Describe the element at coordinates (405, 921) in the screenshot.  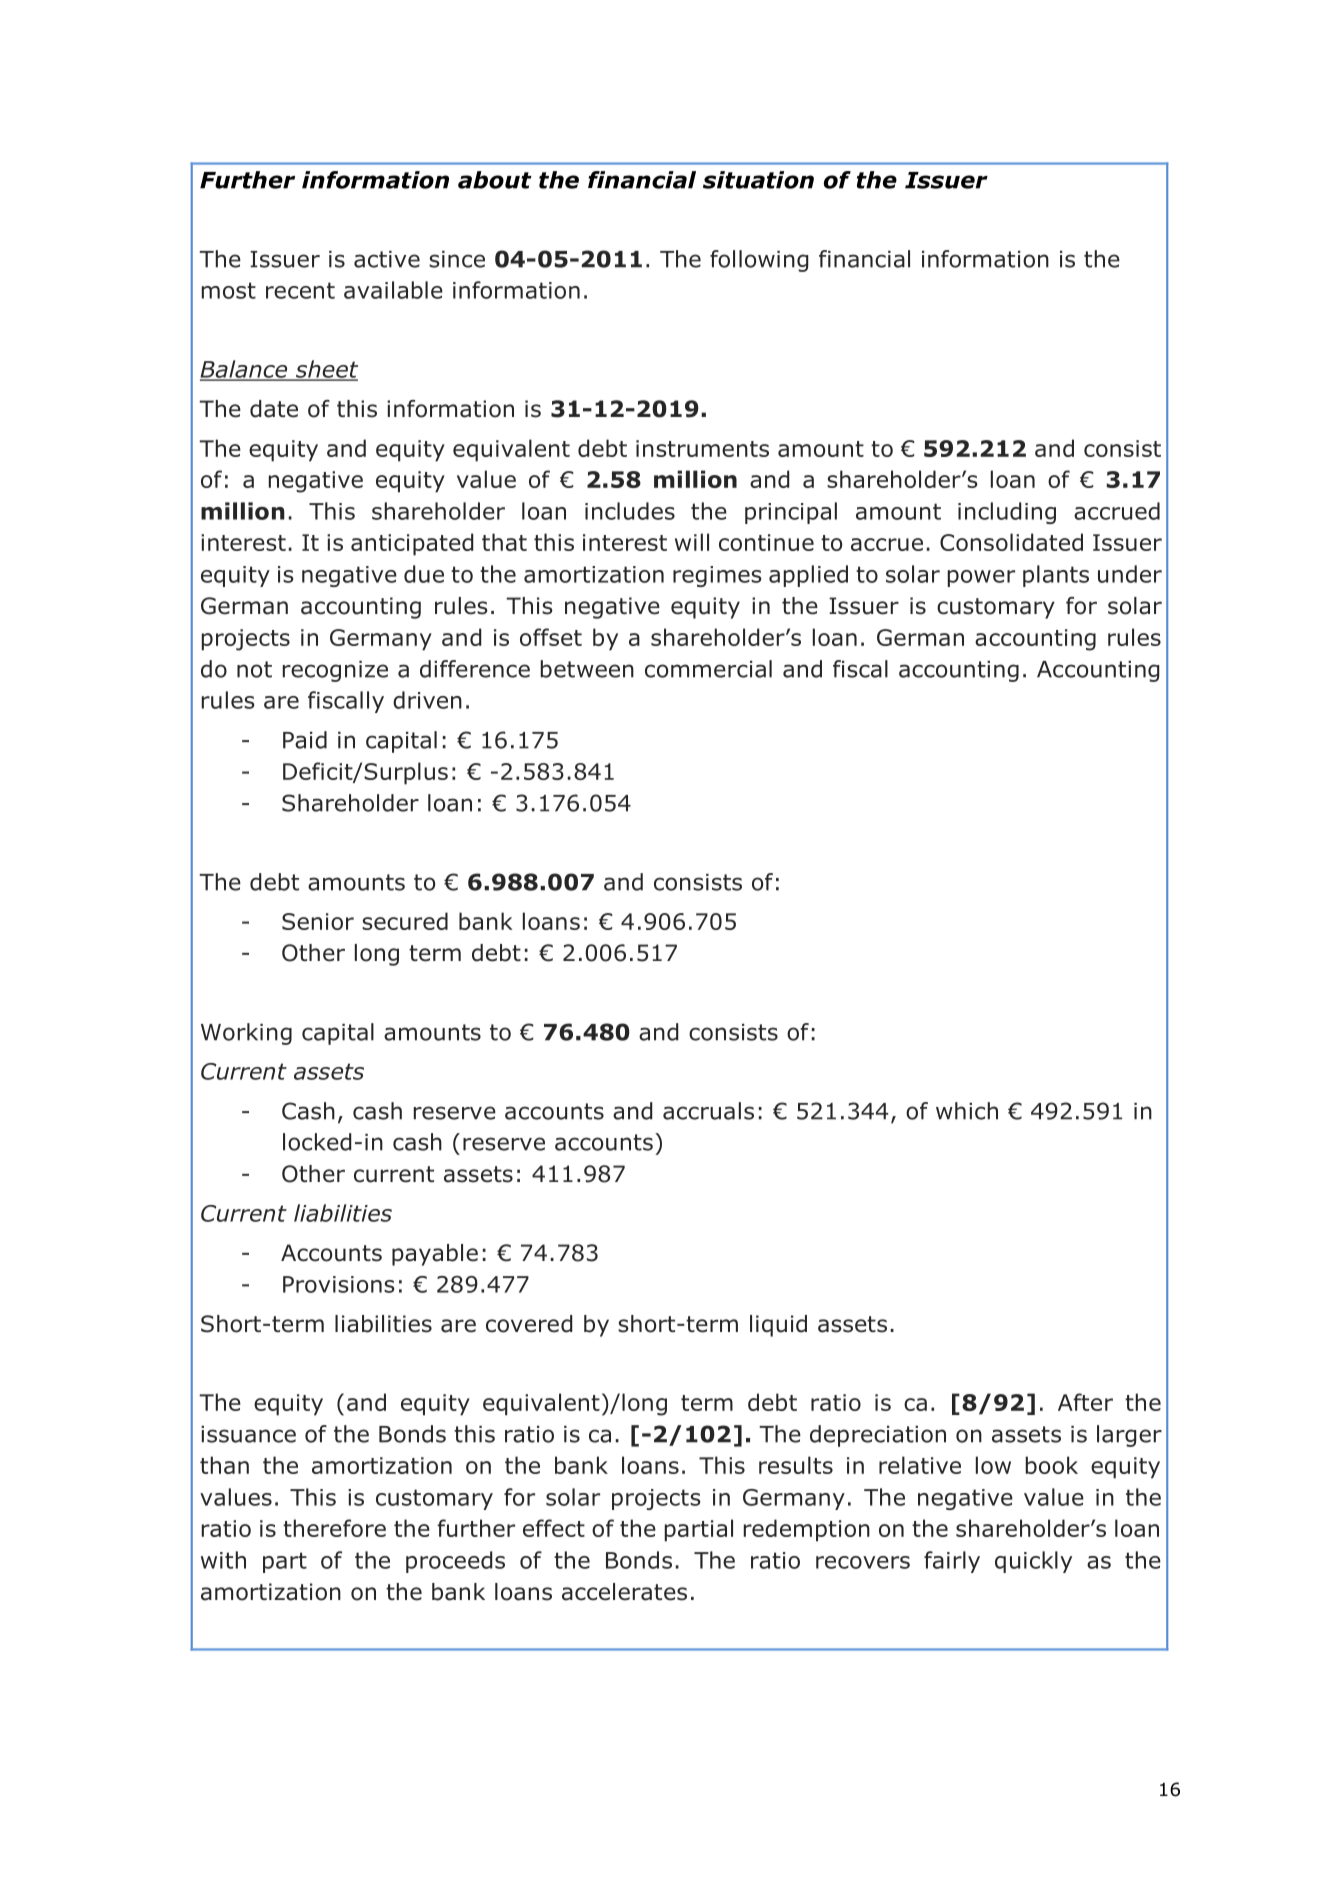
I see `secured` at that location.
